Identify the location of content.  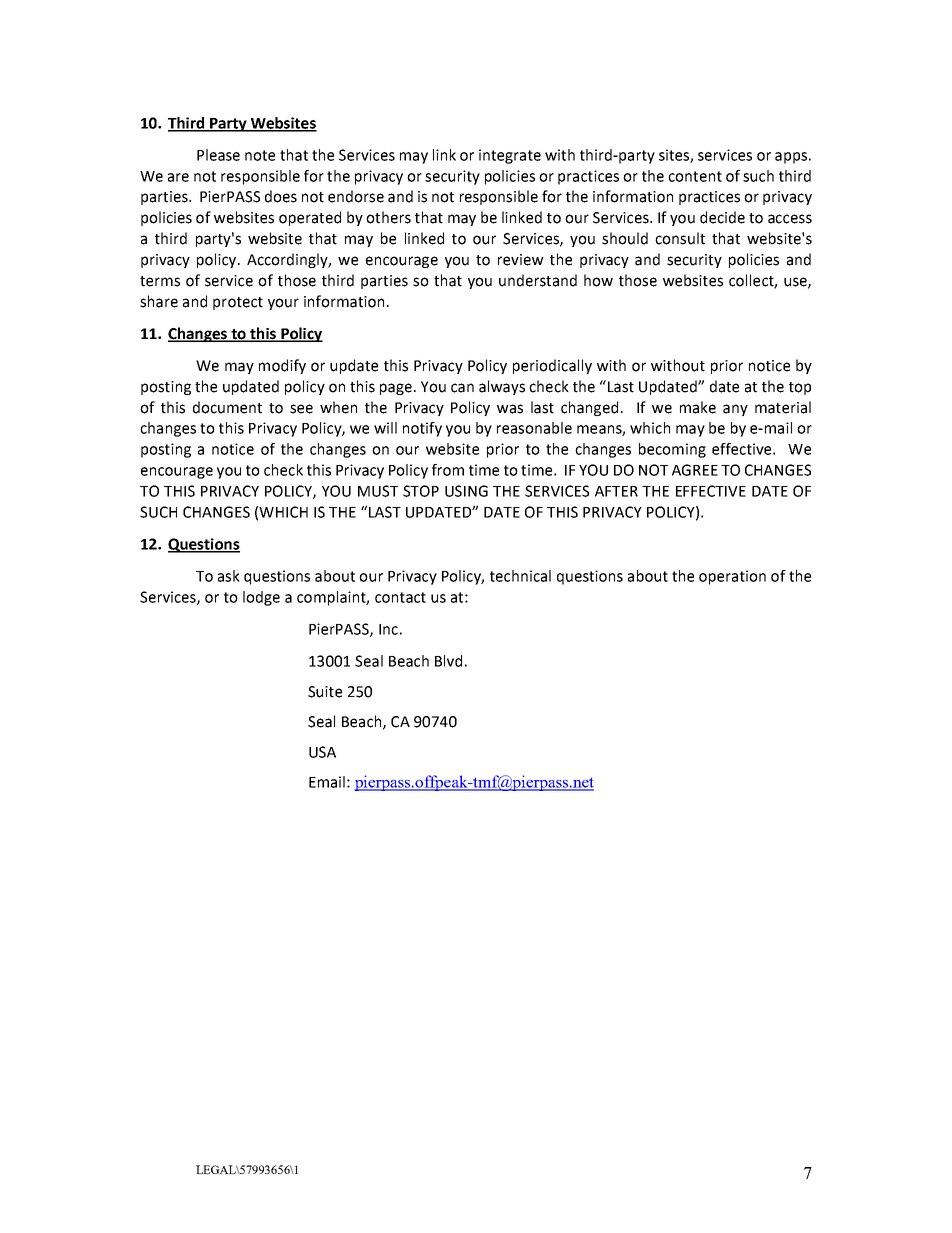
(695, 176).
